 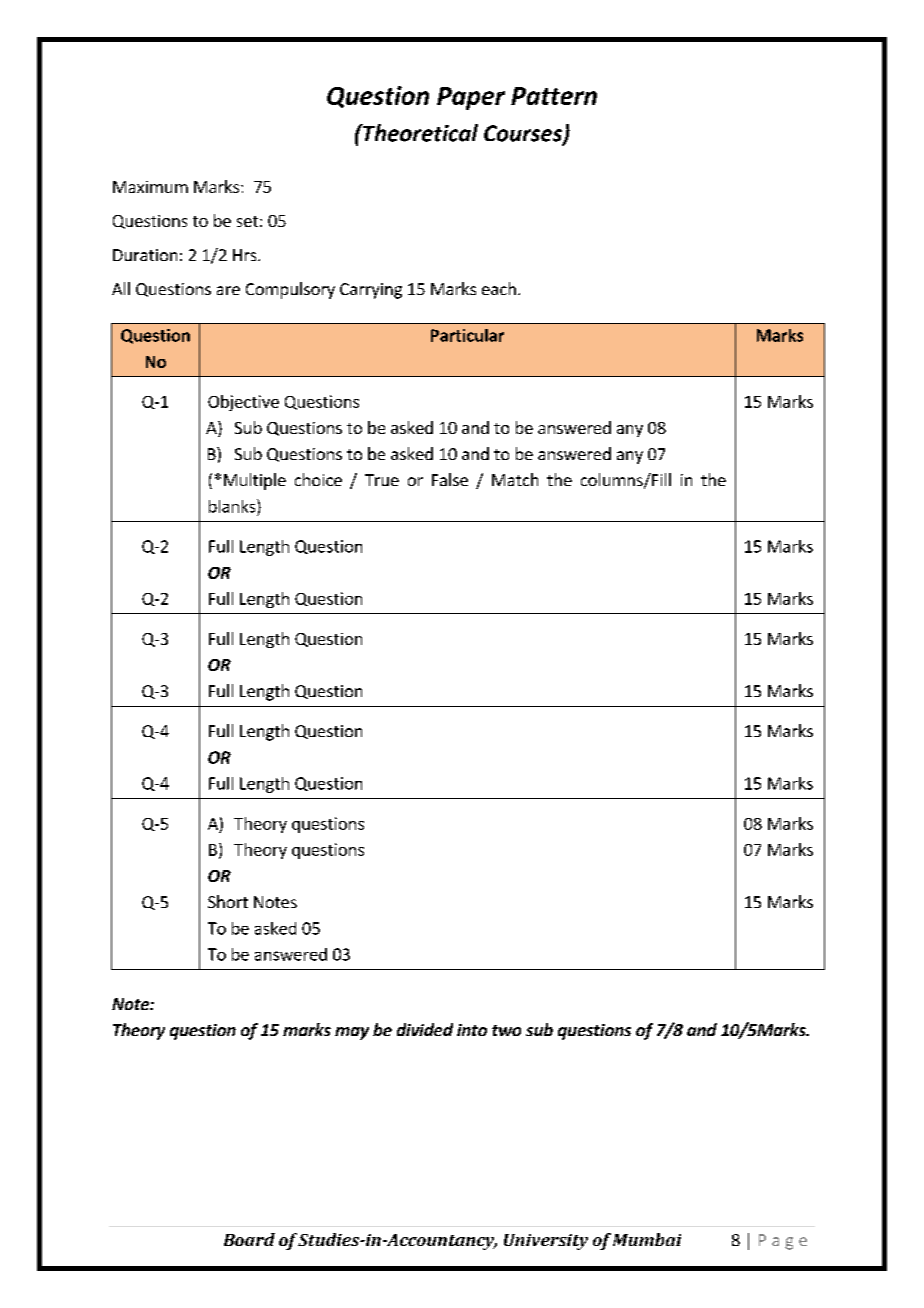 I want to click on Theoretical, so click(x=419, y=133).
